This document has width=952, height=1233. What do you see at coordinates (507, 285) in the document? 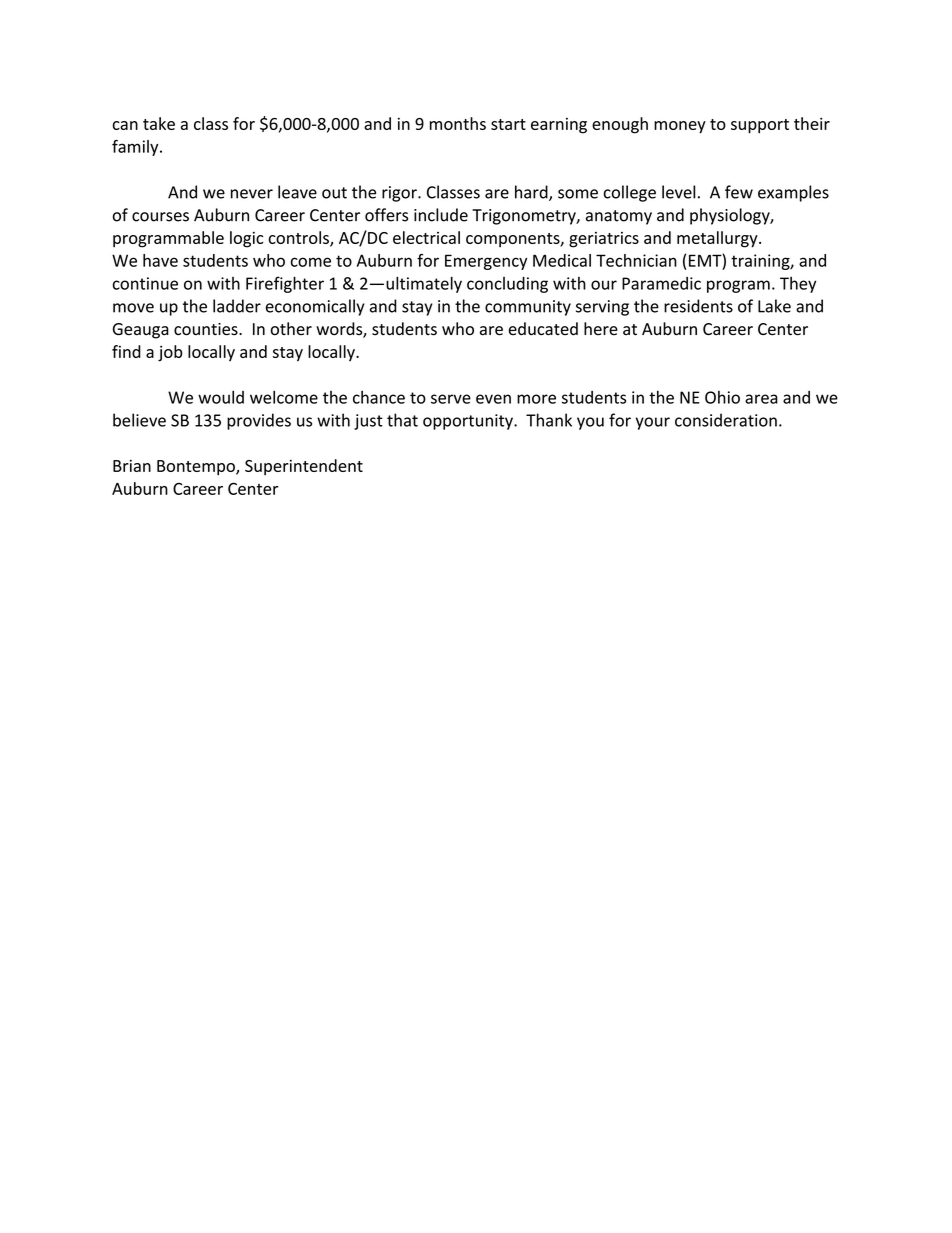
I see `concluding` at bounding box center [507, 285].
